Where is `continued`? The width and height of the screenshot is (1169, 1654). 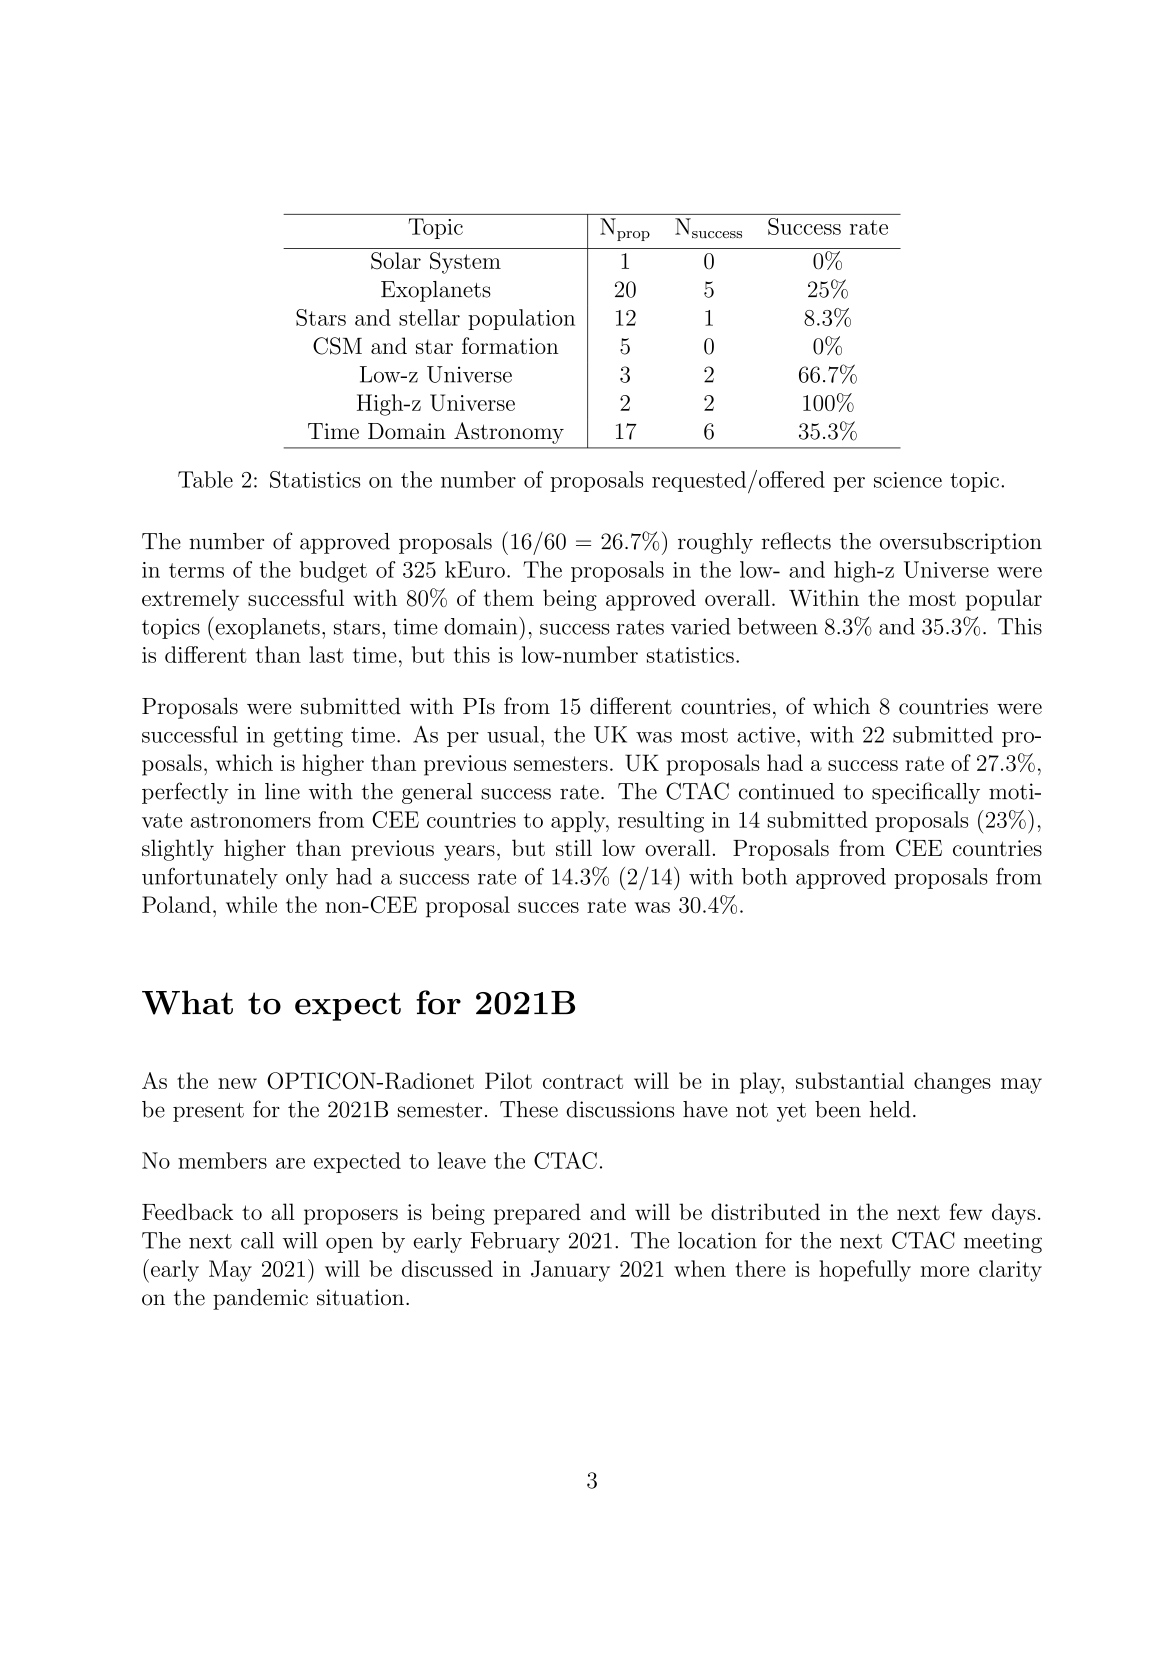 continued is located at coordinates (787, 791).
